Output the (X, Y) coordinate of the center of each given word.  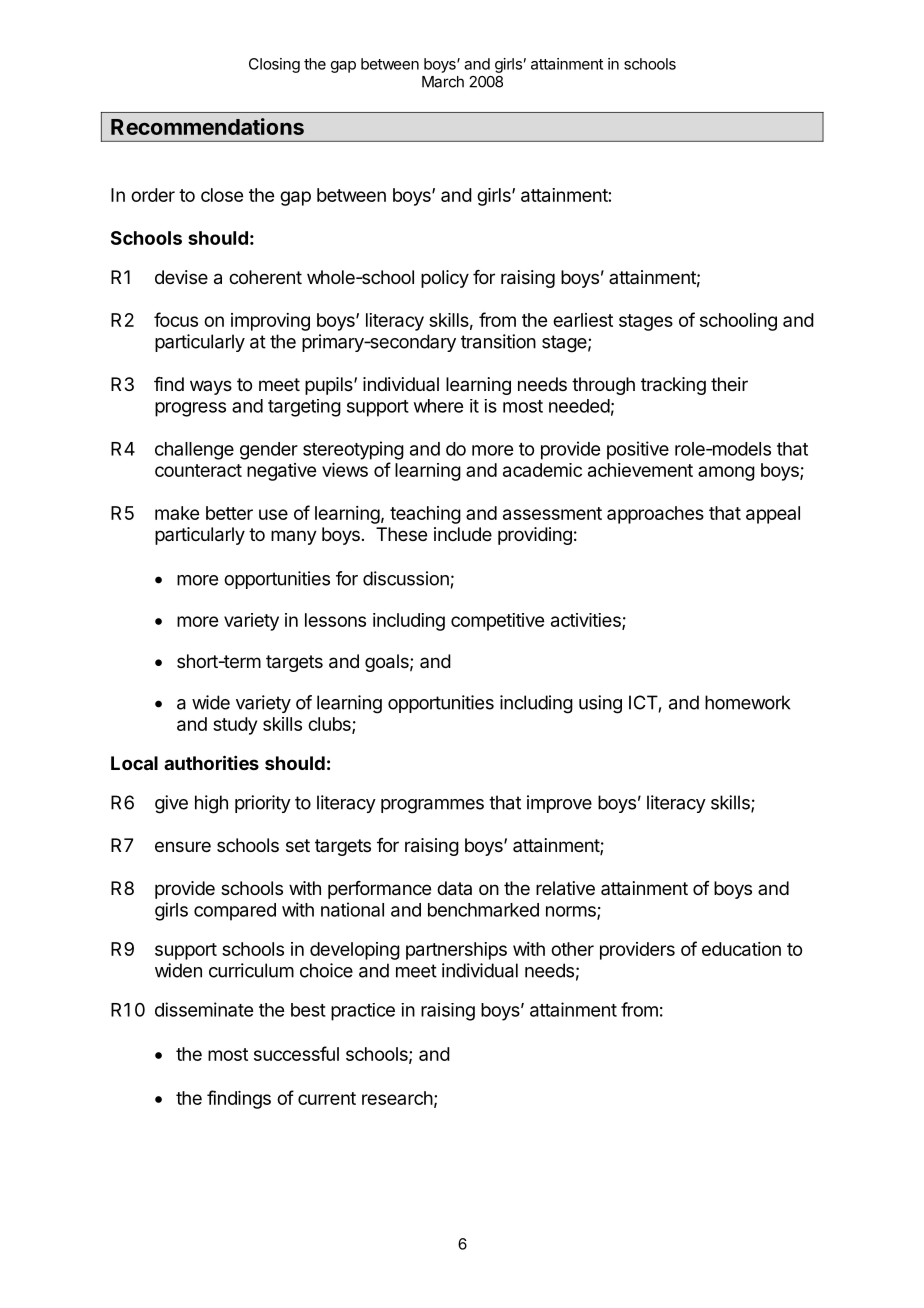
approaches (655, 515)
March (443, 82)
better (229, 513)
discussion (406, 578)
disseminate (204, 1009)
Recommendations (207, 126)
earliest (583, 320)
